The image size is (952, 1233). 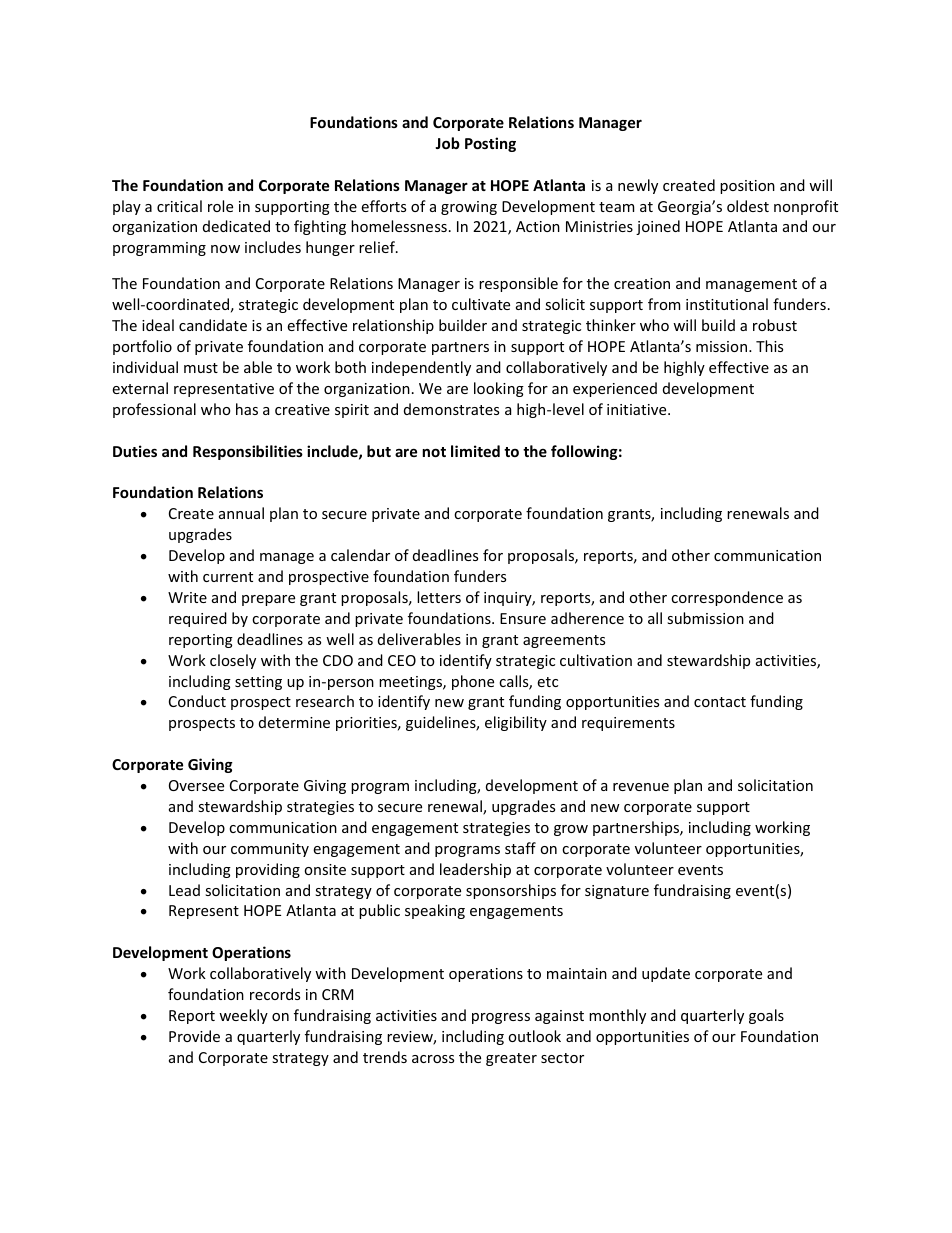 What do you see at coordinates (194, 1036) in the page?
I see `Provide` at bounding box center [194, 1036].
